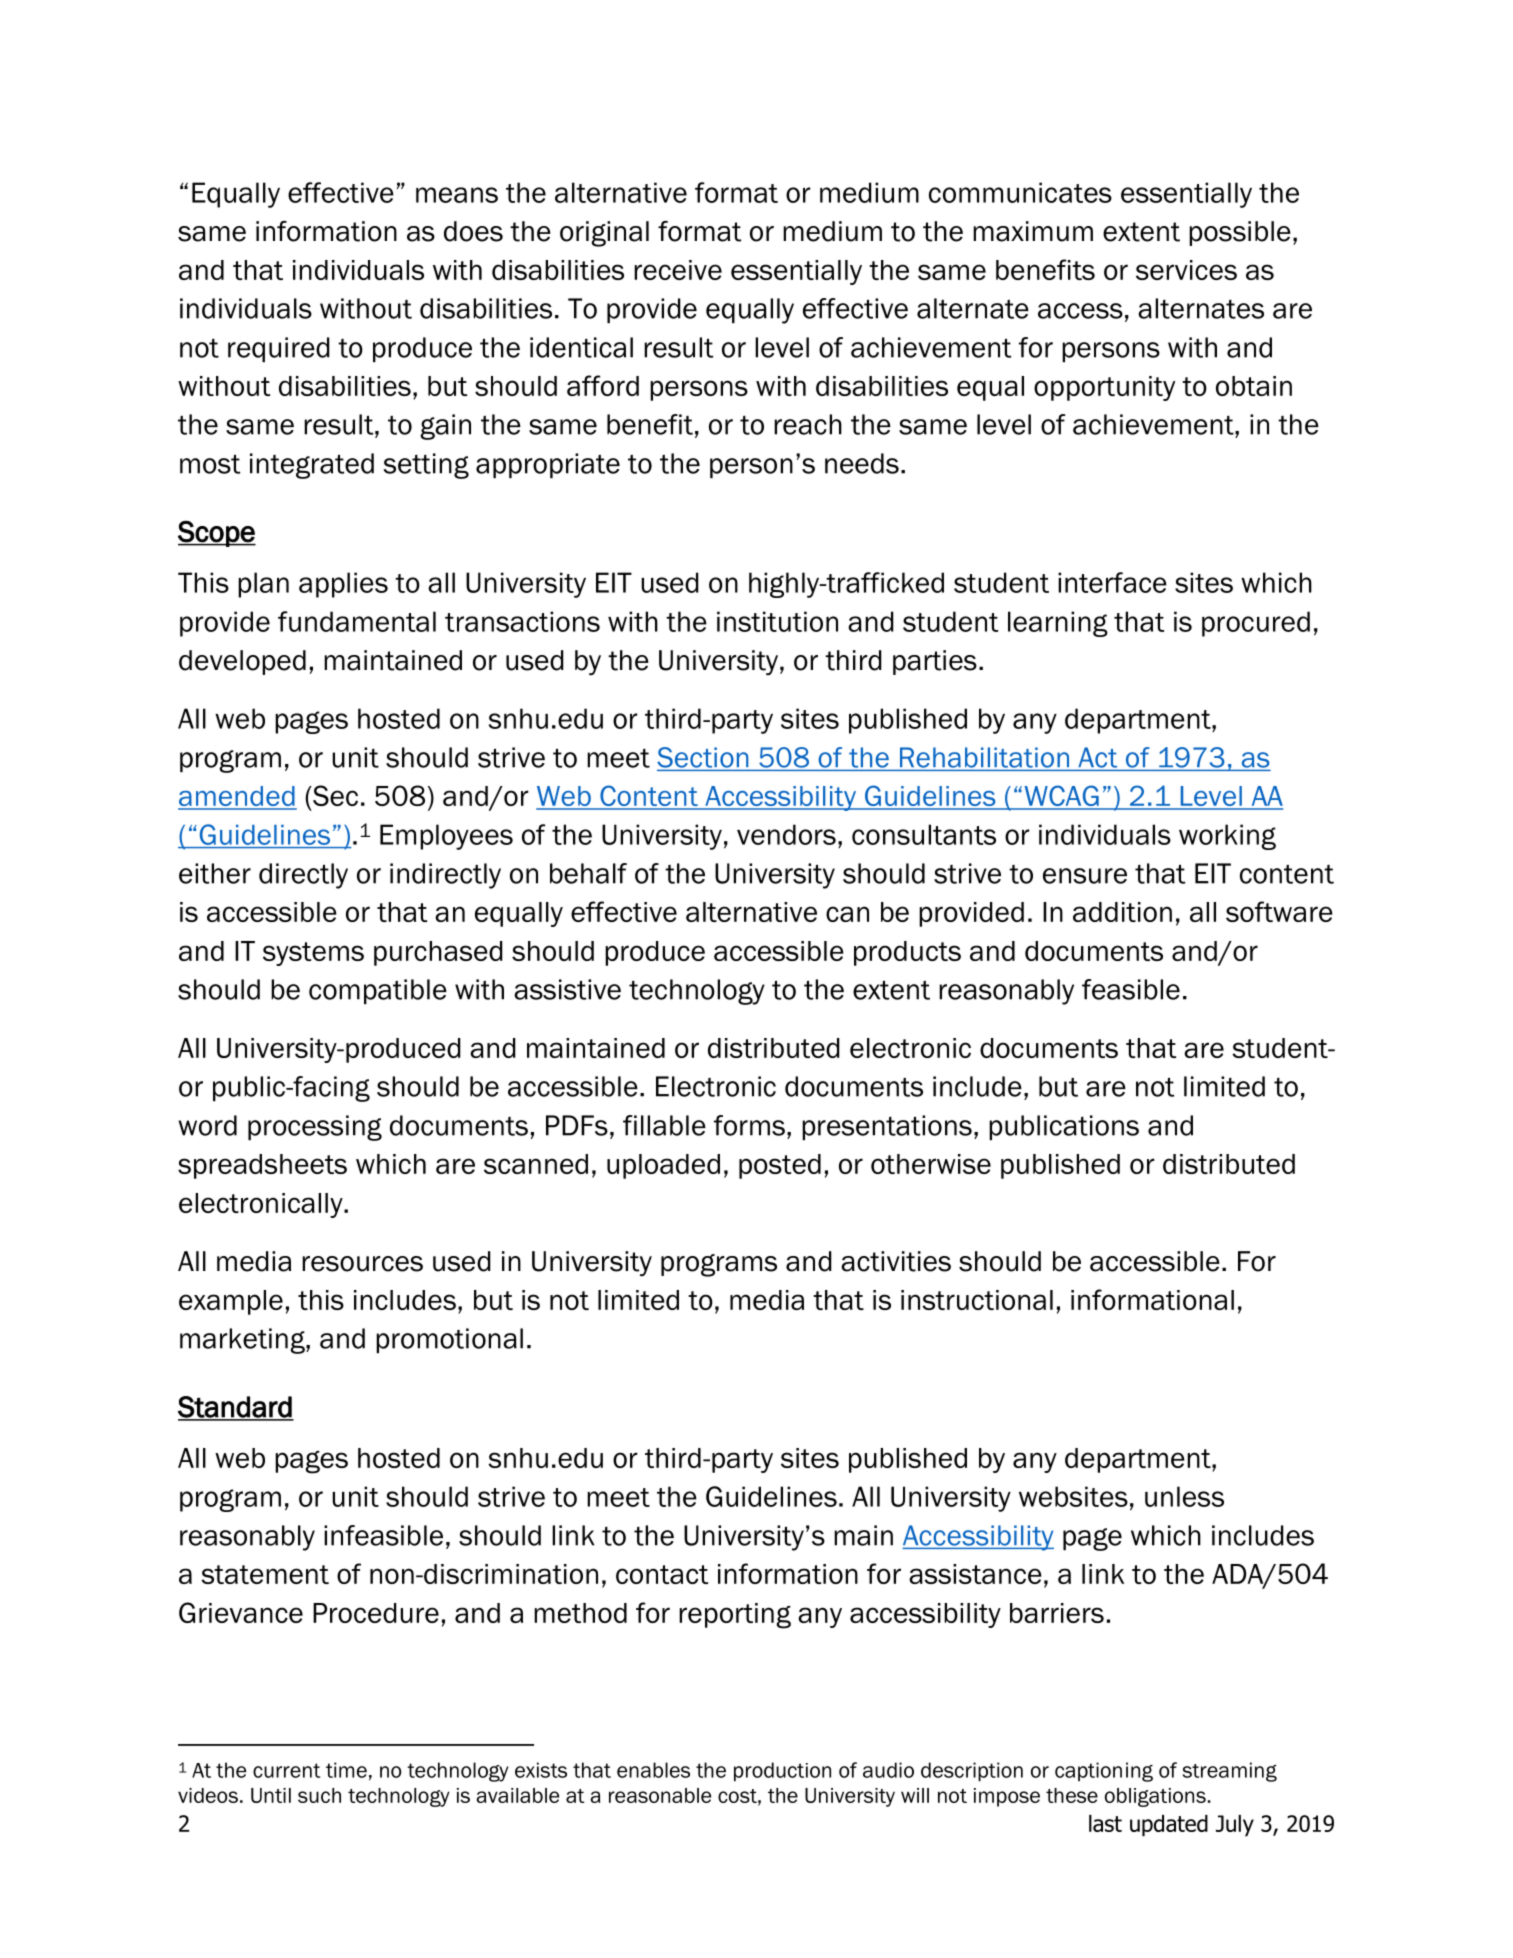 This screenshot has height=1958, width=1513. What do you see at coordinates (236, 1408) in the screenshot?
I see `Standard` at bounding box center [236, 1408].
